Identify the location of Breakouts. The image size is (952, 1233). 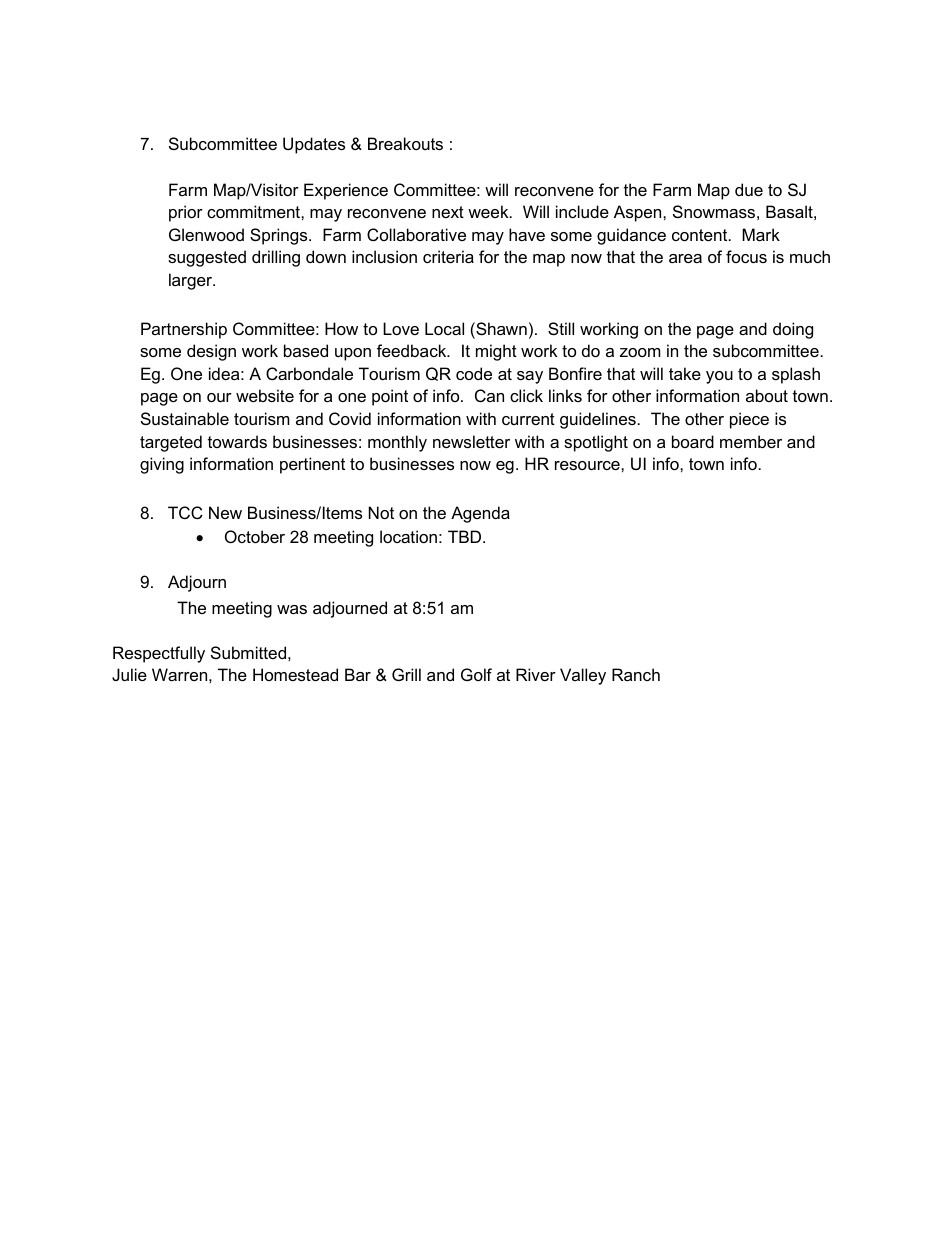
(405, 143).
